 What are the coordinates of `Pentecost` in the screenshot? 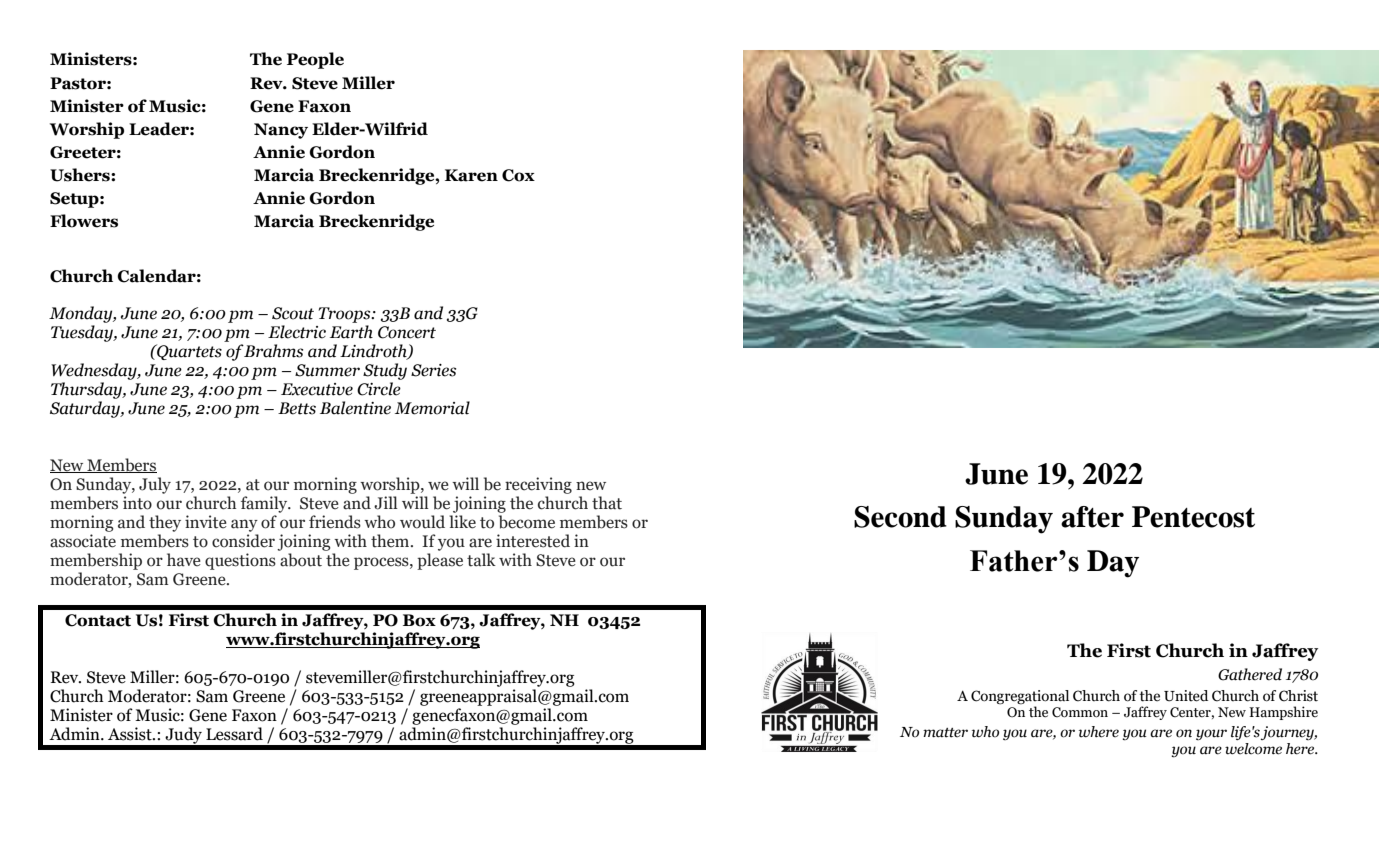 It's located at (1193, 517).
